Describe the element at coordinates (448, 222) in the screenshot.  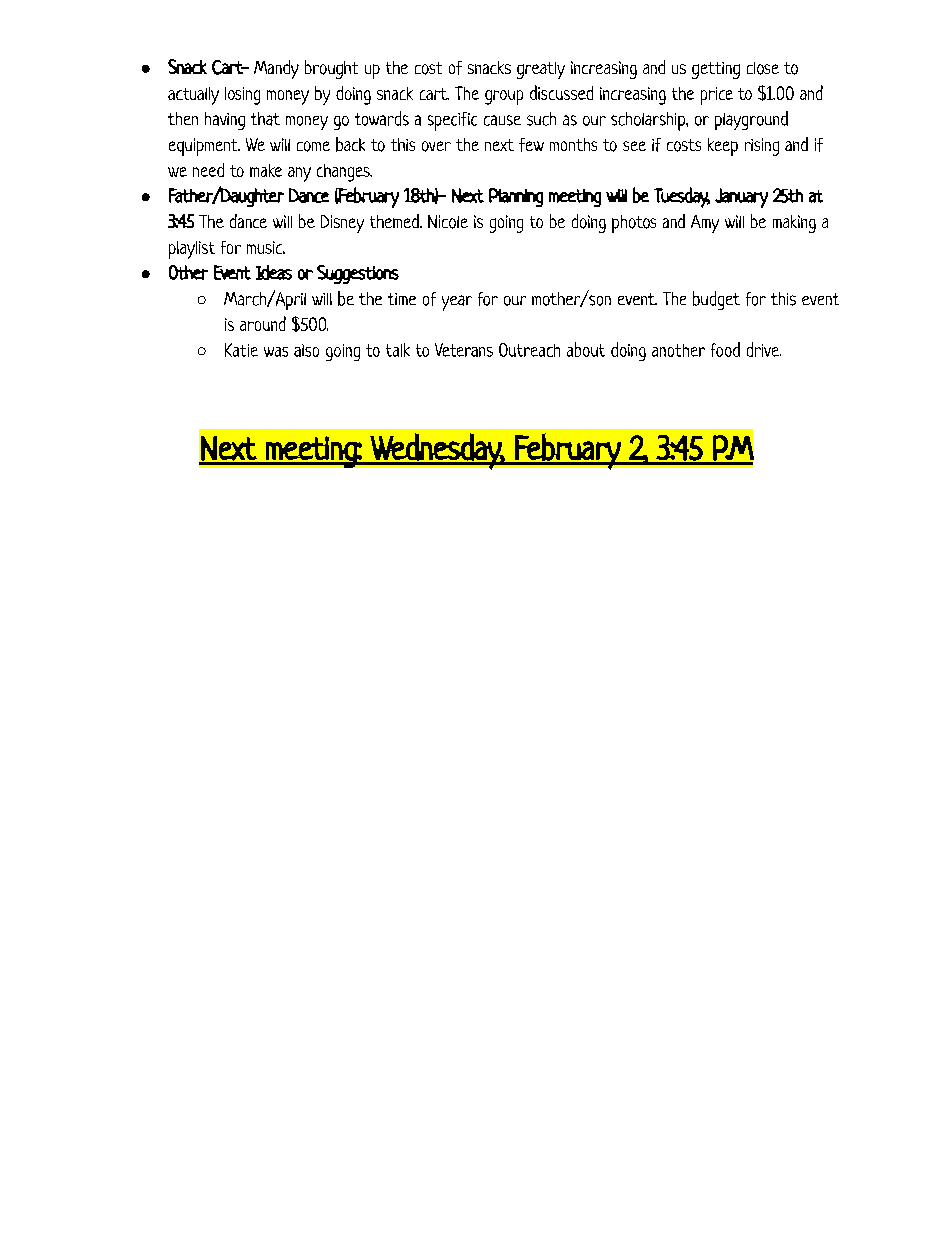
I see `Nicole` at that location.
